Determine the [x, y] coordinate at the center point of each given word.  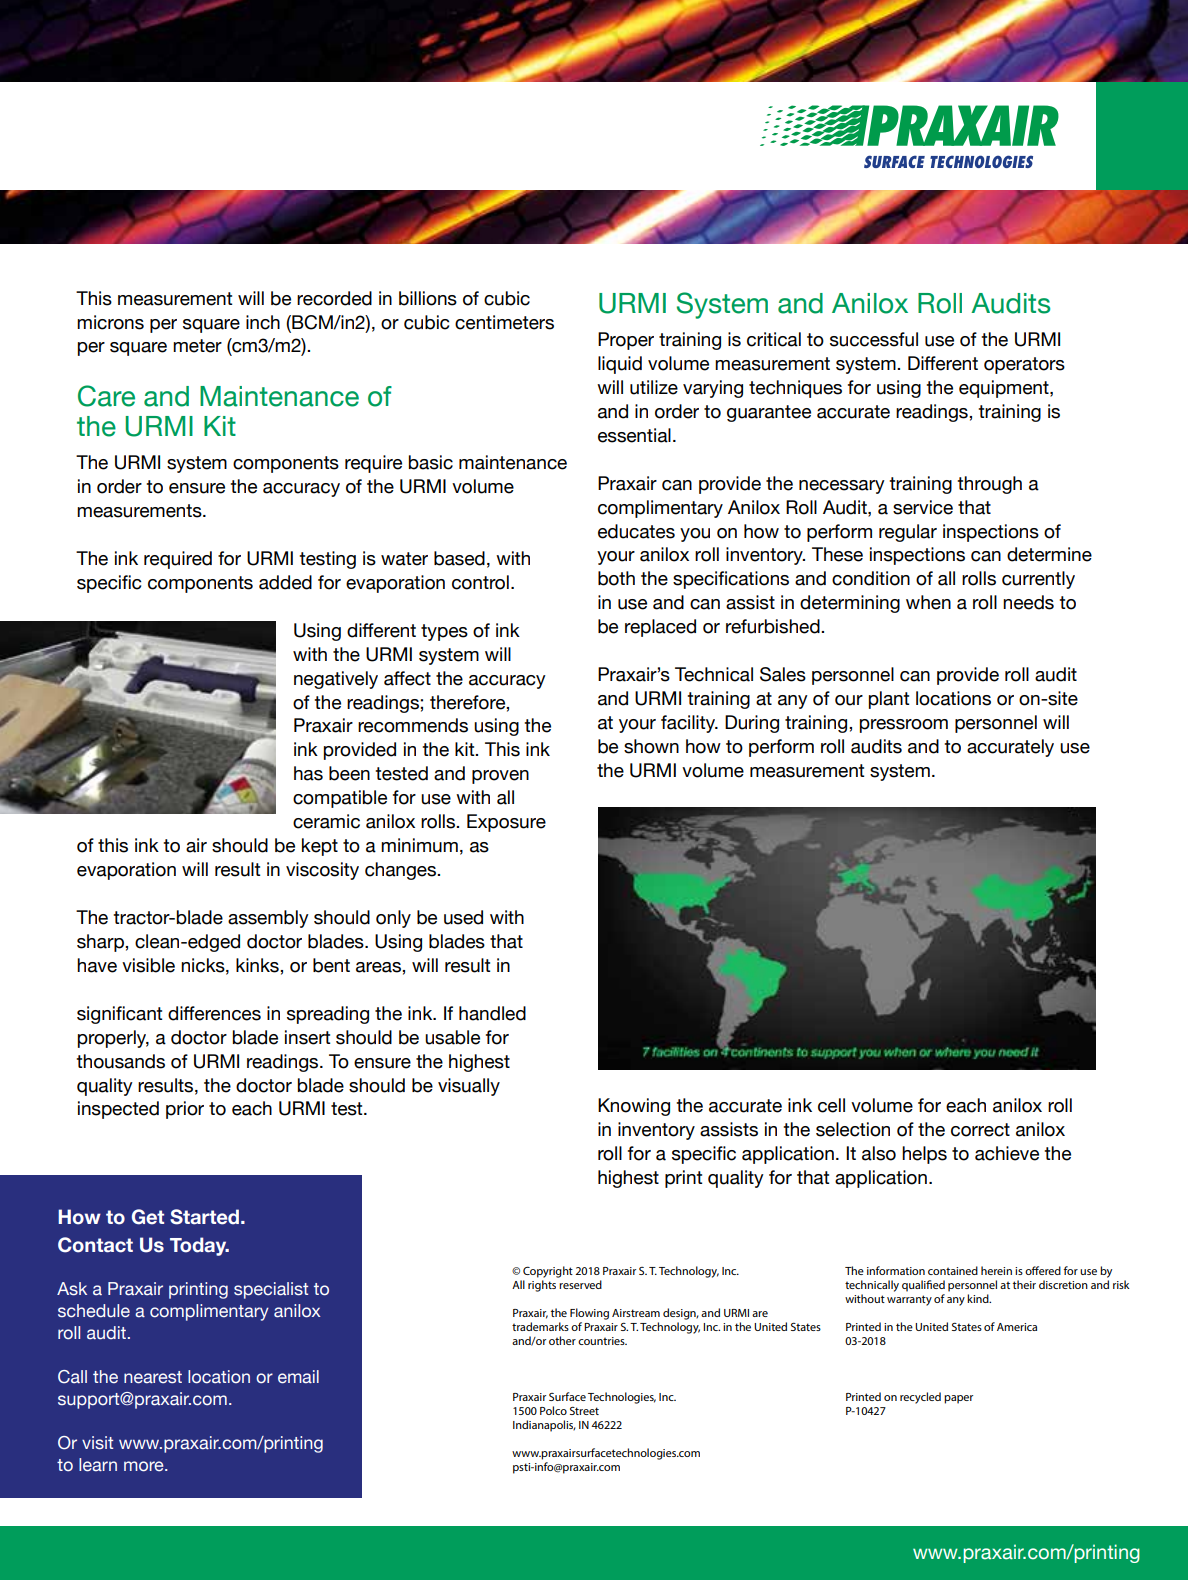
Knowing [634, 1107]
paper [958, 1399]
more [145, 1466]
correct [980, 1130]
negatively [336, 680]
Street [584, 1411]
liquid [620, 365]
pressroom [904, 726]
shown [651, 746]
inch [263, 322]
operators [1024, 365]
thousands [120, 1061]
